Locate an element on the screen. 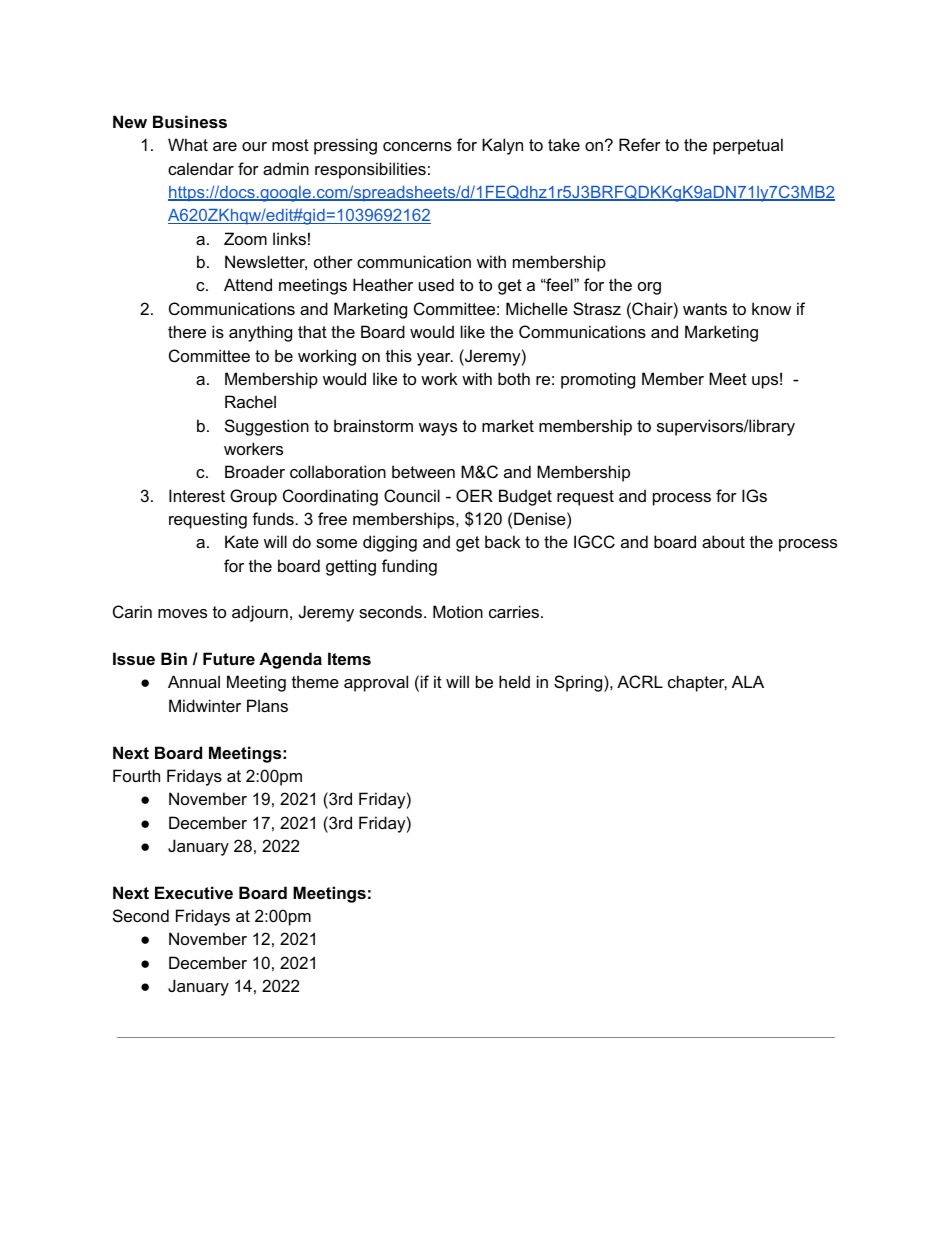 The height and width of the screenshot is (1233, 952). concerns is located at coordinates (417, 146).
